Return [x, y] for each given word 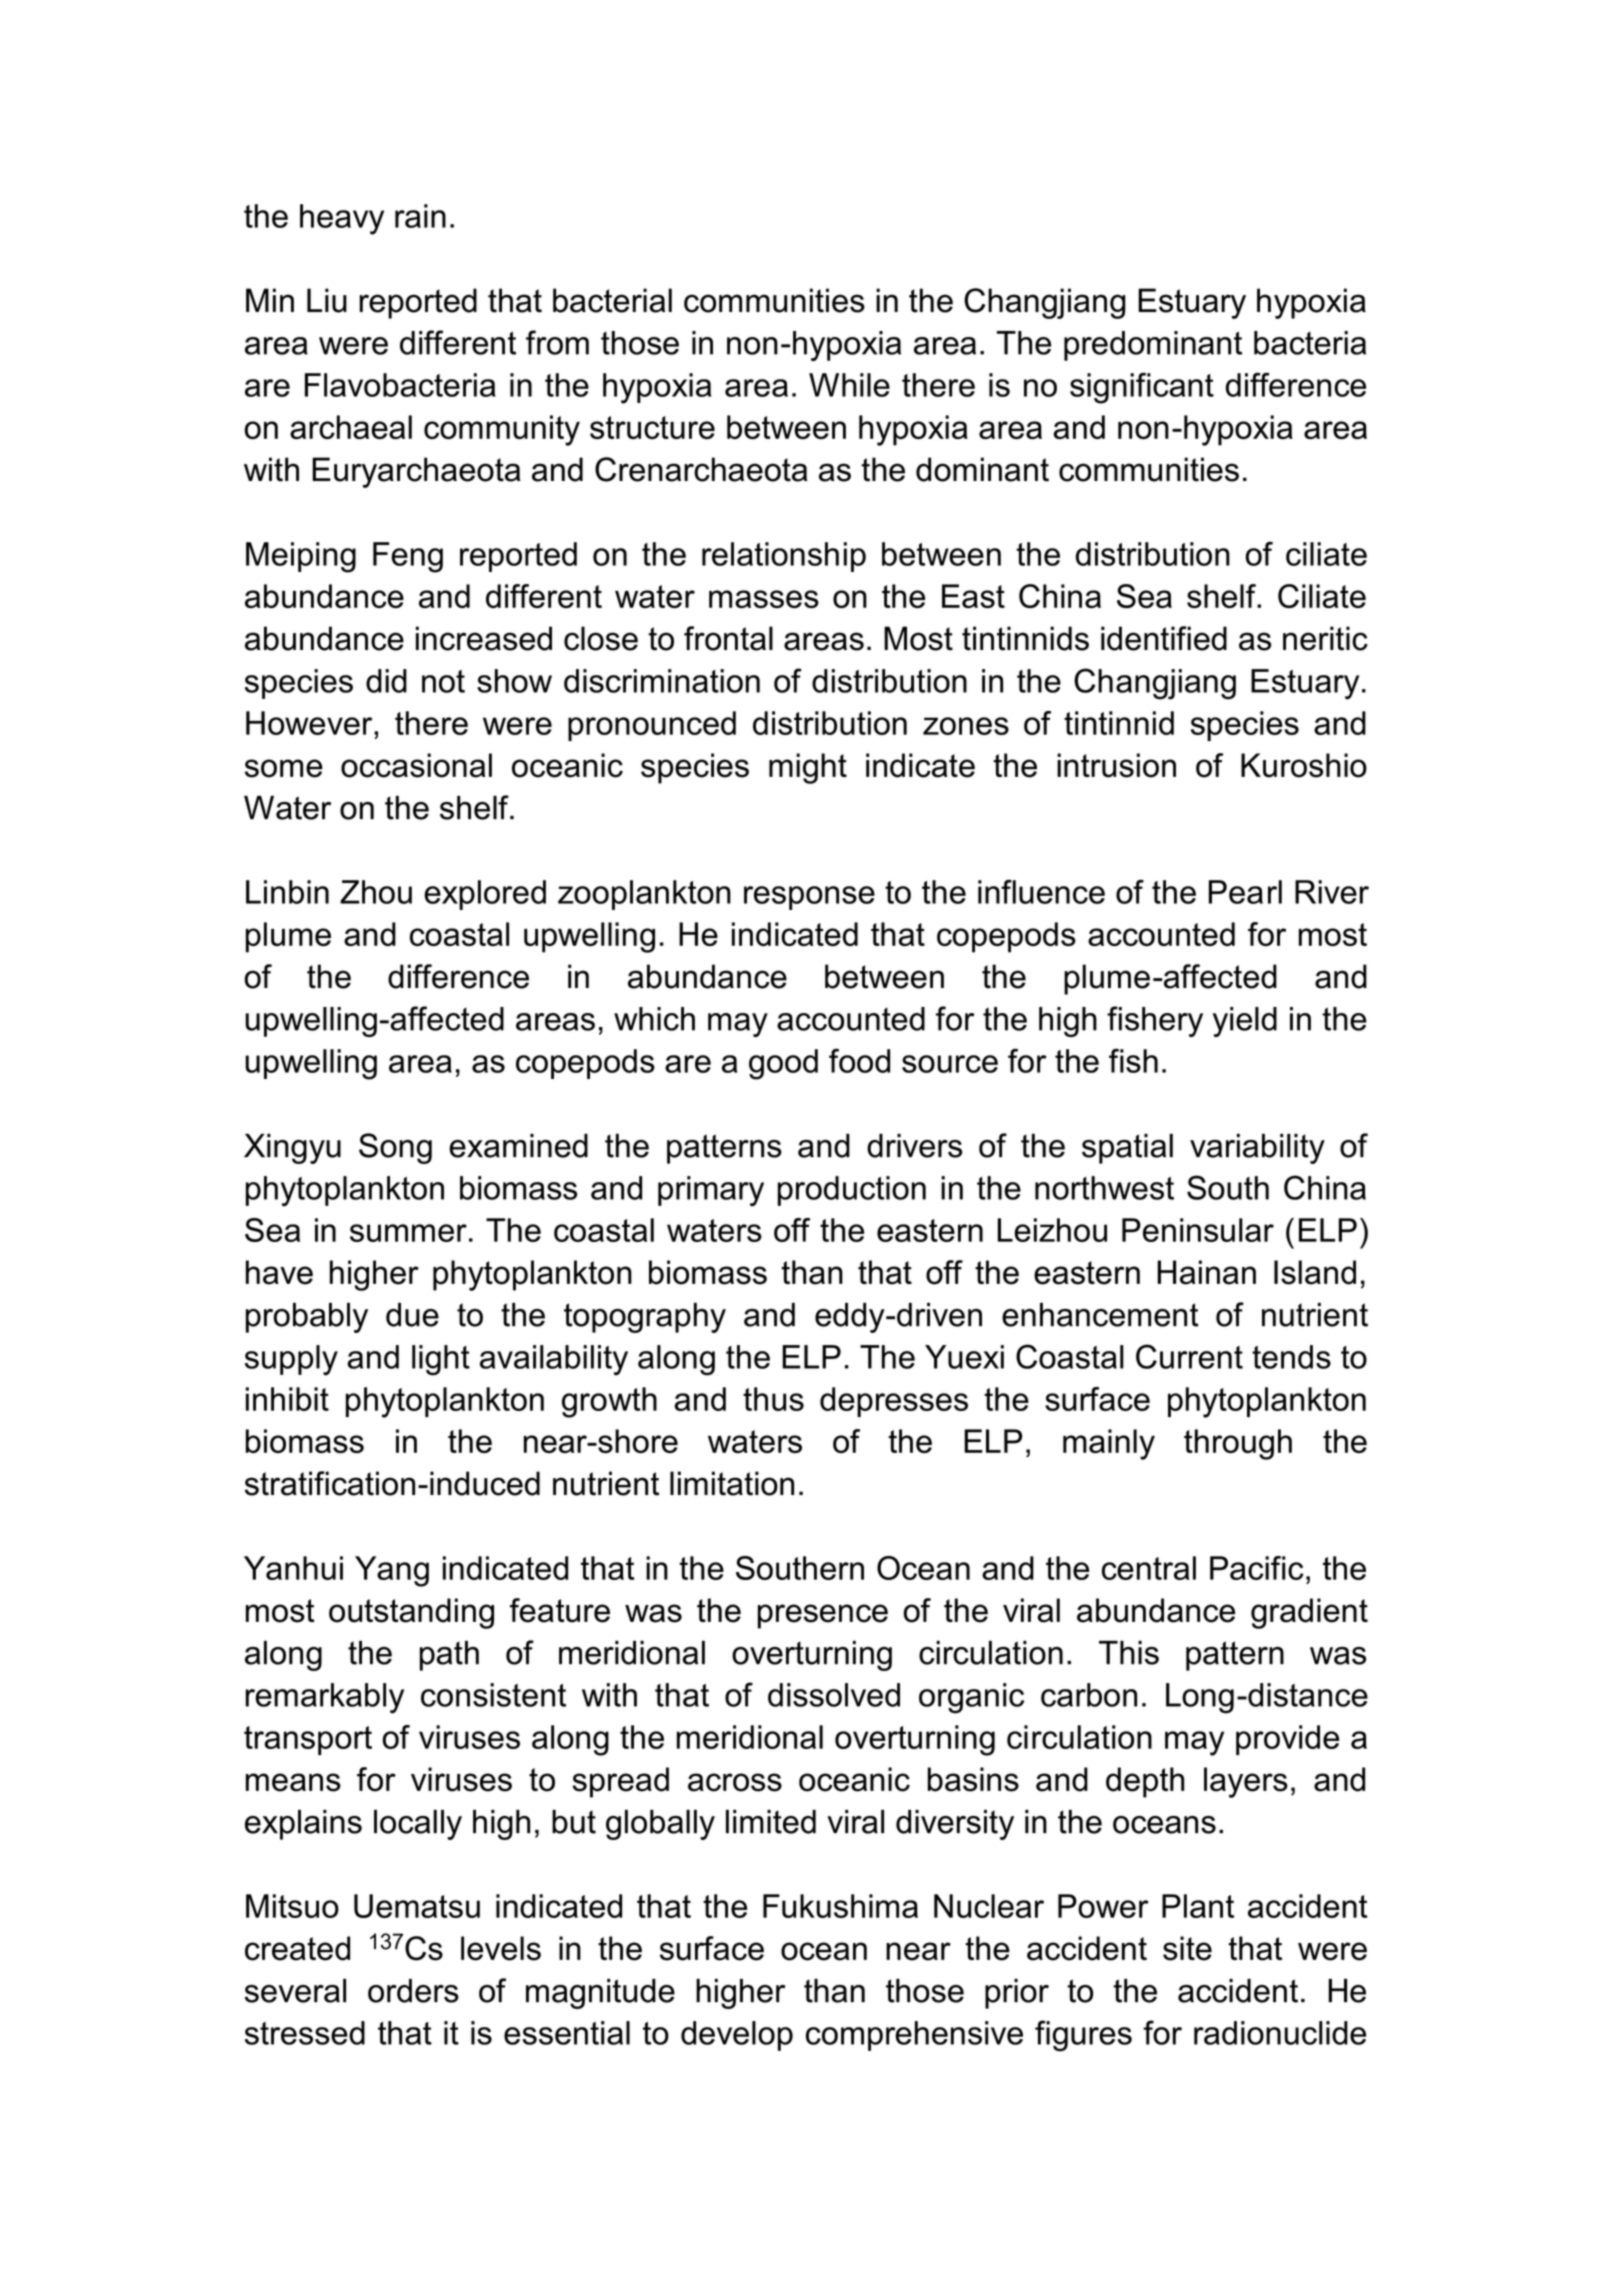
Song [395, 1148]
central [1149, 1568]
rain [420, 216]
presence [823, 1616]
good [783, 1064]
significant [1142, 388]
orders [413, 1991]
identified [1164, 638]
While [849, 385]
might [808, 768]
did [386, 681]
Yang [392, 1571]
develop [737, 2036]
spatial [1127, 1149]
